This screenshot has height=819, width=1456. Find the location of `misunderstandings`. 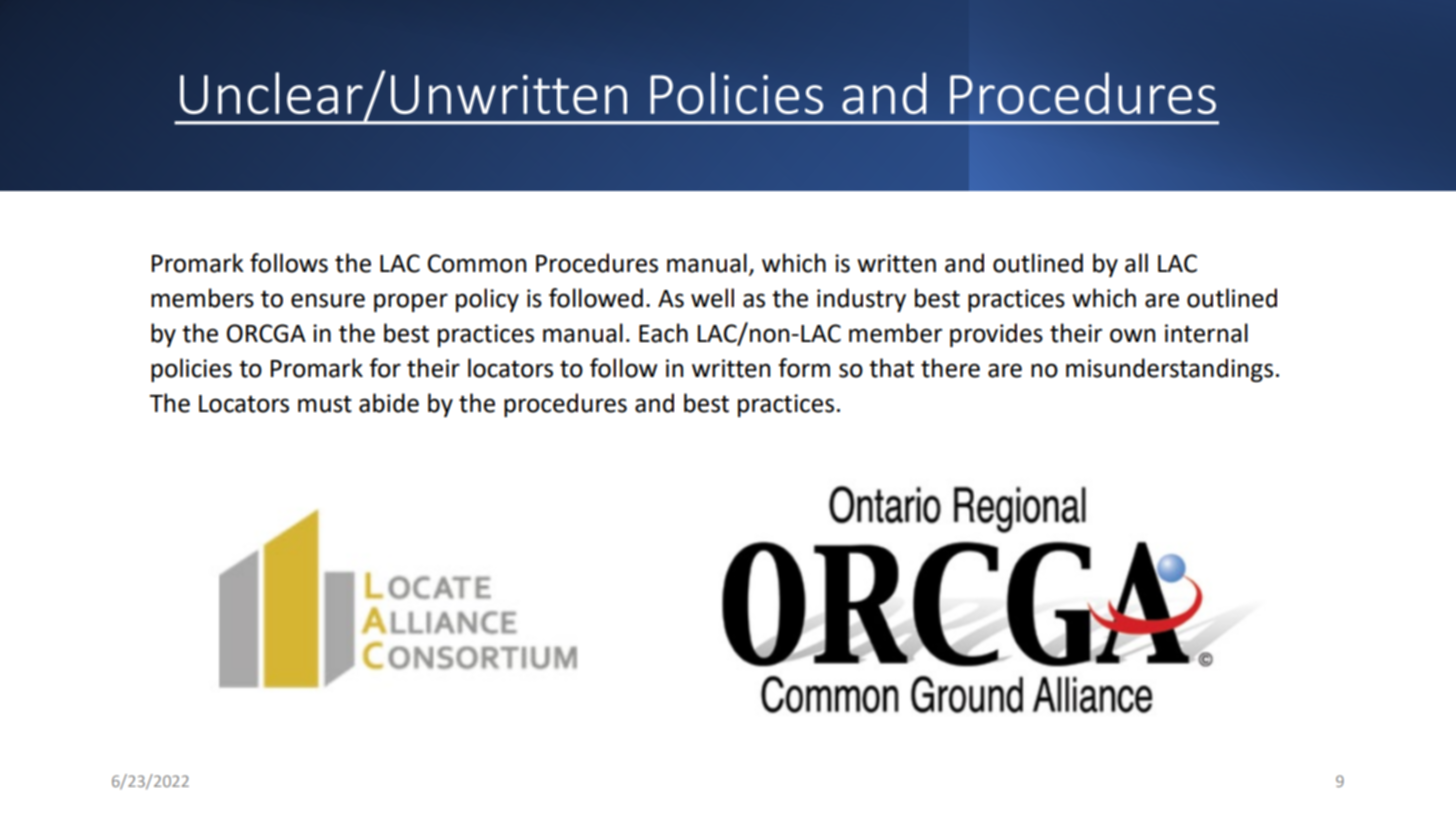

misunderstandings is located at coordinates (1169, 370).
